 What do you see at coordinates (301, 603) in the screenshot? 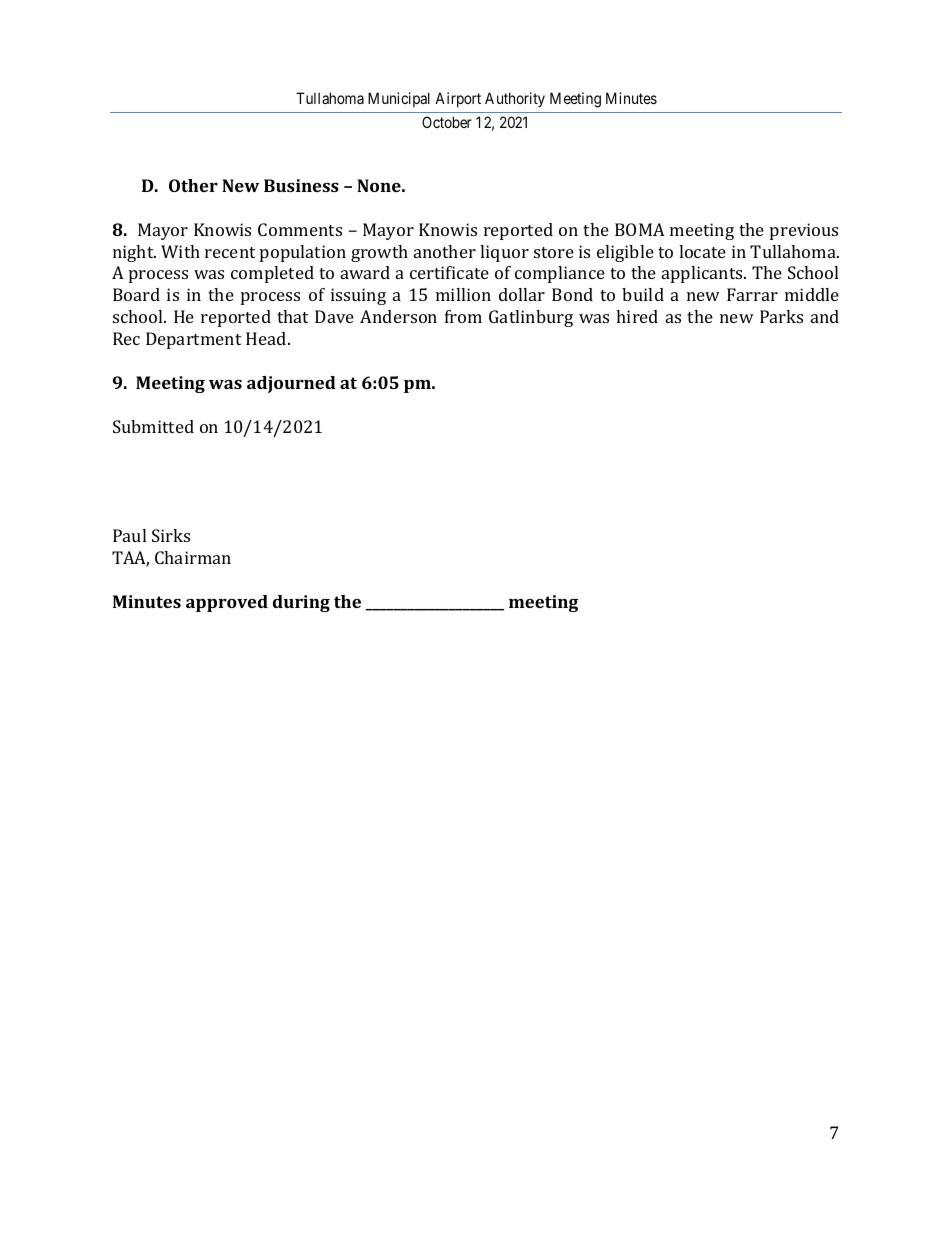
I see `during` at bounding box center [301, 603].
